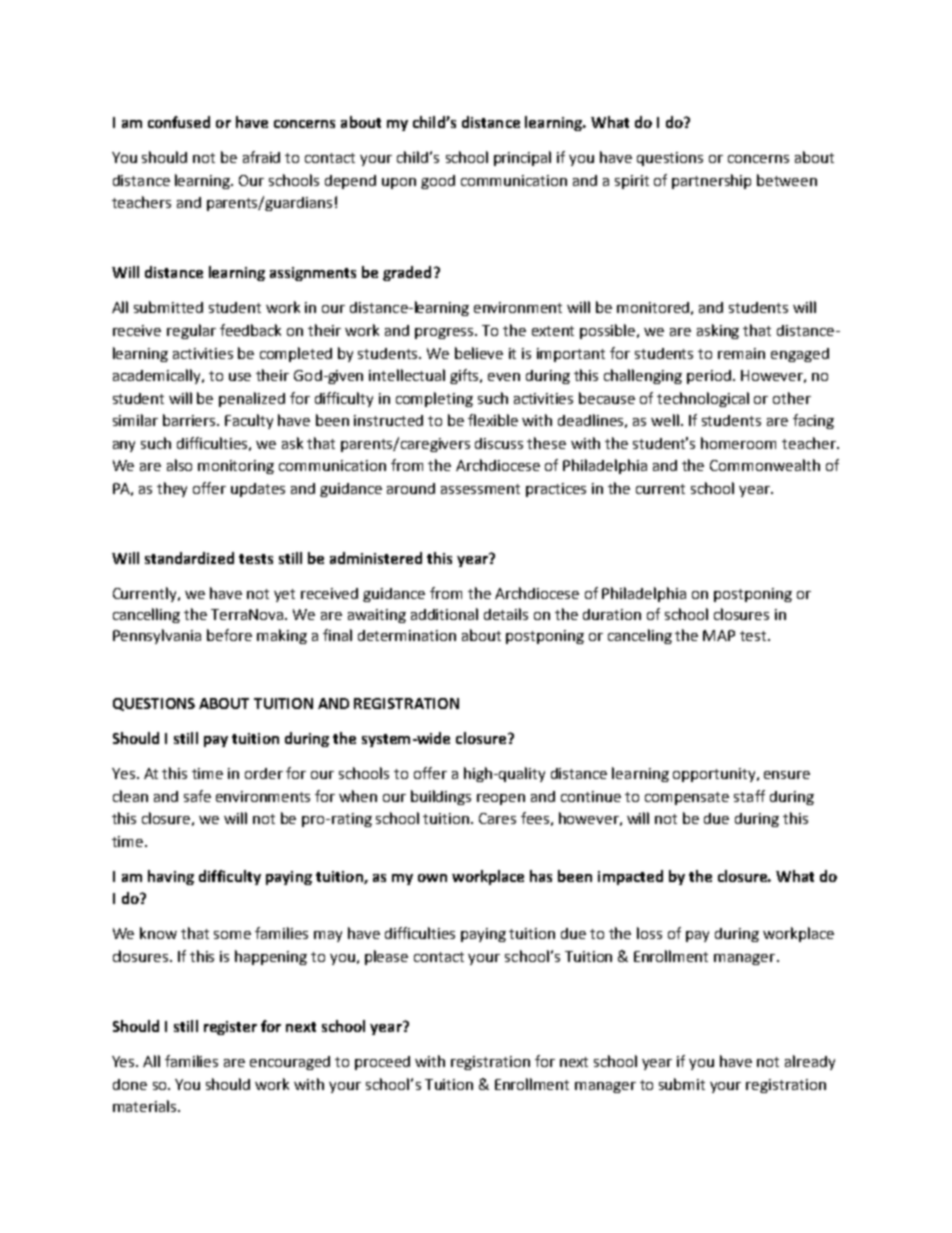 The width and height of the screenshot is (952, 1233). I want to click on determination, so click(407, 635).
